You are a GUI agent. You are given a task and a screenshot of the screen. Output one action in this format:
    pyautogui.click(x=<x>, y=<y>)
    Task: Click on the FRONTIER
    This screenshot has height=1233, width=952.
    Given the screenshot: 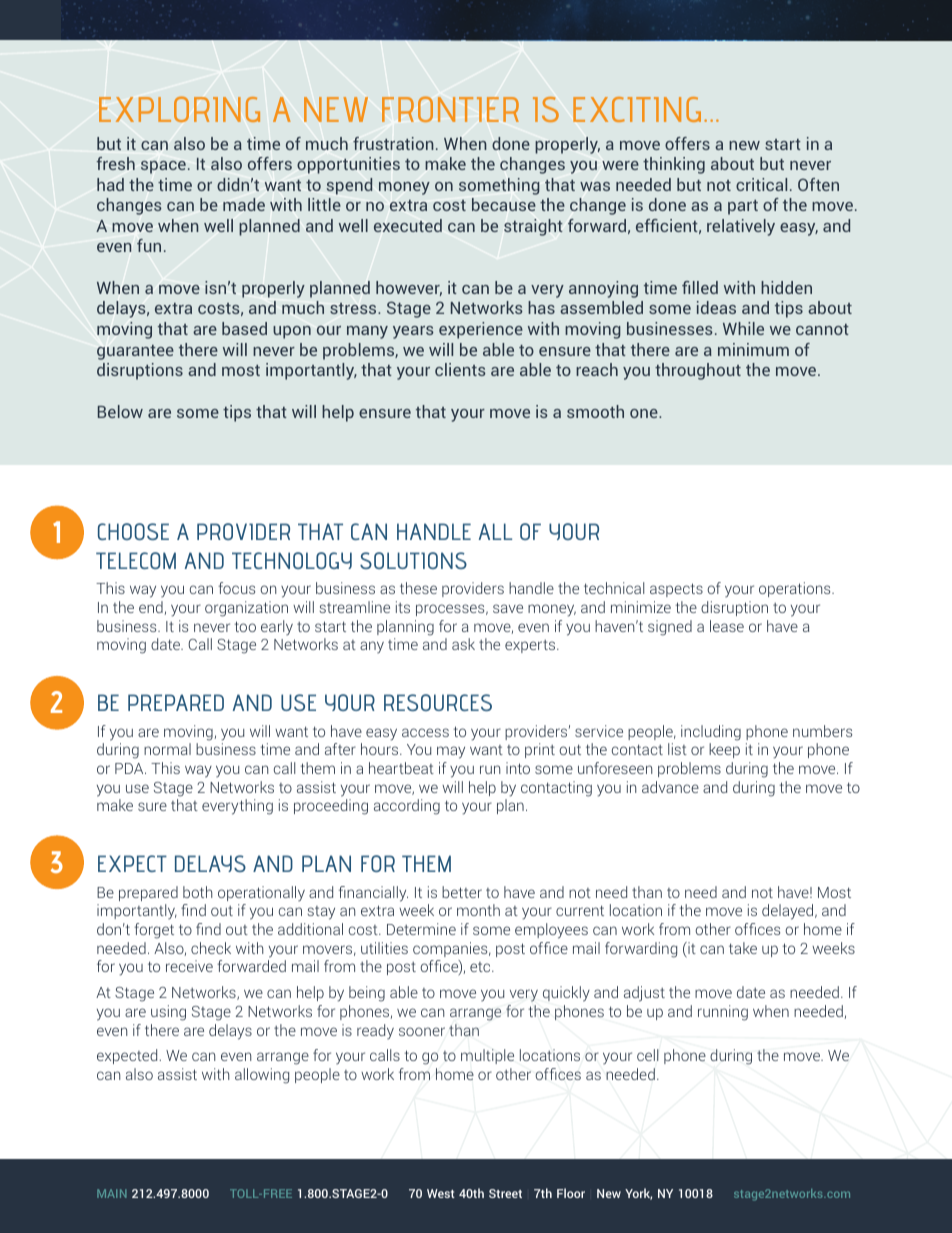 What is the action you would take?
    pyautogui.click(x=450, y=109)
